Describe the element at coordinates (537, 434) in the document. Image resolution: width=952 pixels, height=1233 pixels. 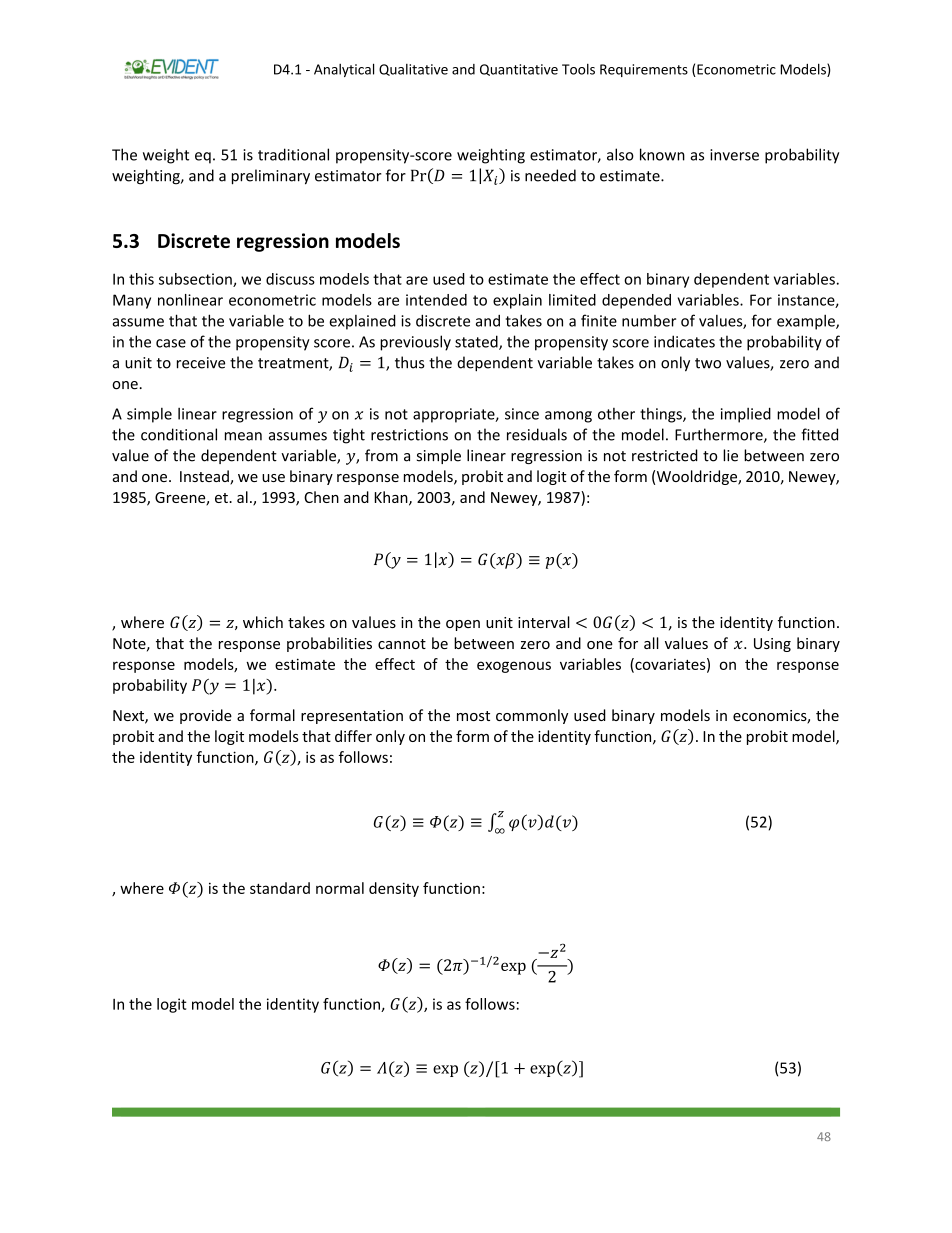
I see `residuals` at that location.
